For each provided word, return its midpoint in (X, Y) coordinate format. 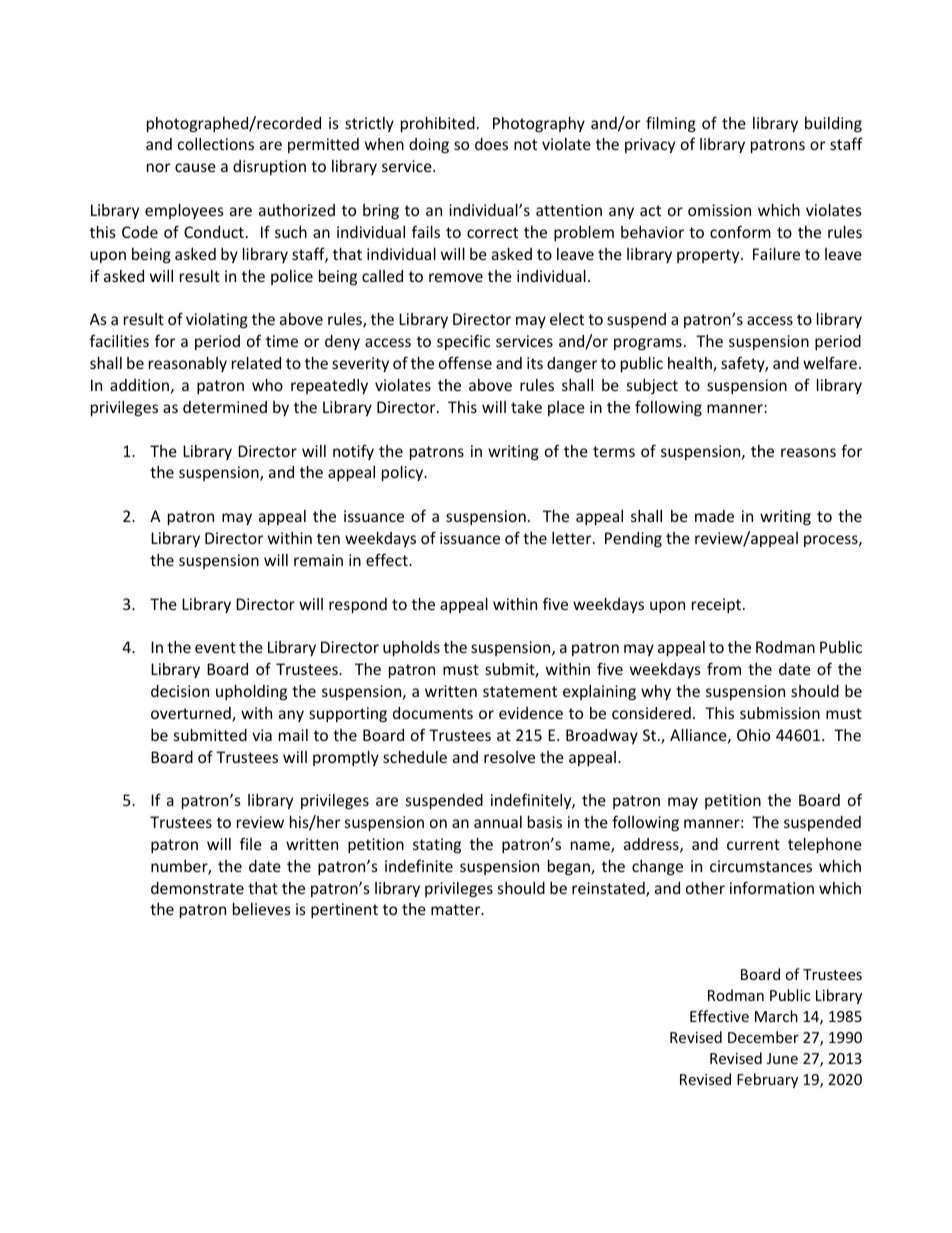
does (491, 144)
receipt (718, 605)
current (753, 844)
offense (465, 362)
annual (498, 822)
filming (671, 124)
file (251, 843)
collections (216, 144)
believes (262, 909)
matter (457, 909)
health (691, 364)
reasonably (188, 364)
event (215, 647)
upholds (411, 648)
